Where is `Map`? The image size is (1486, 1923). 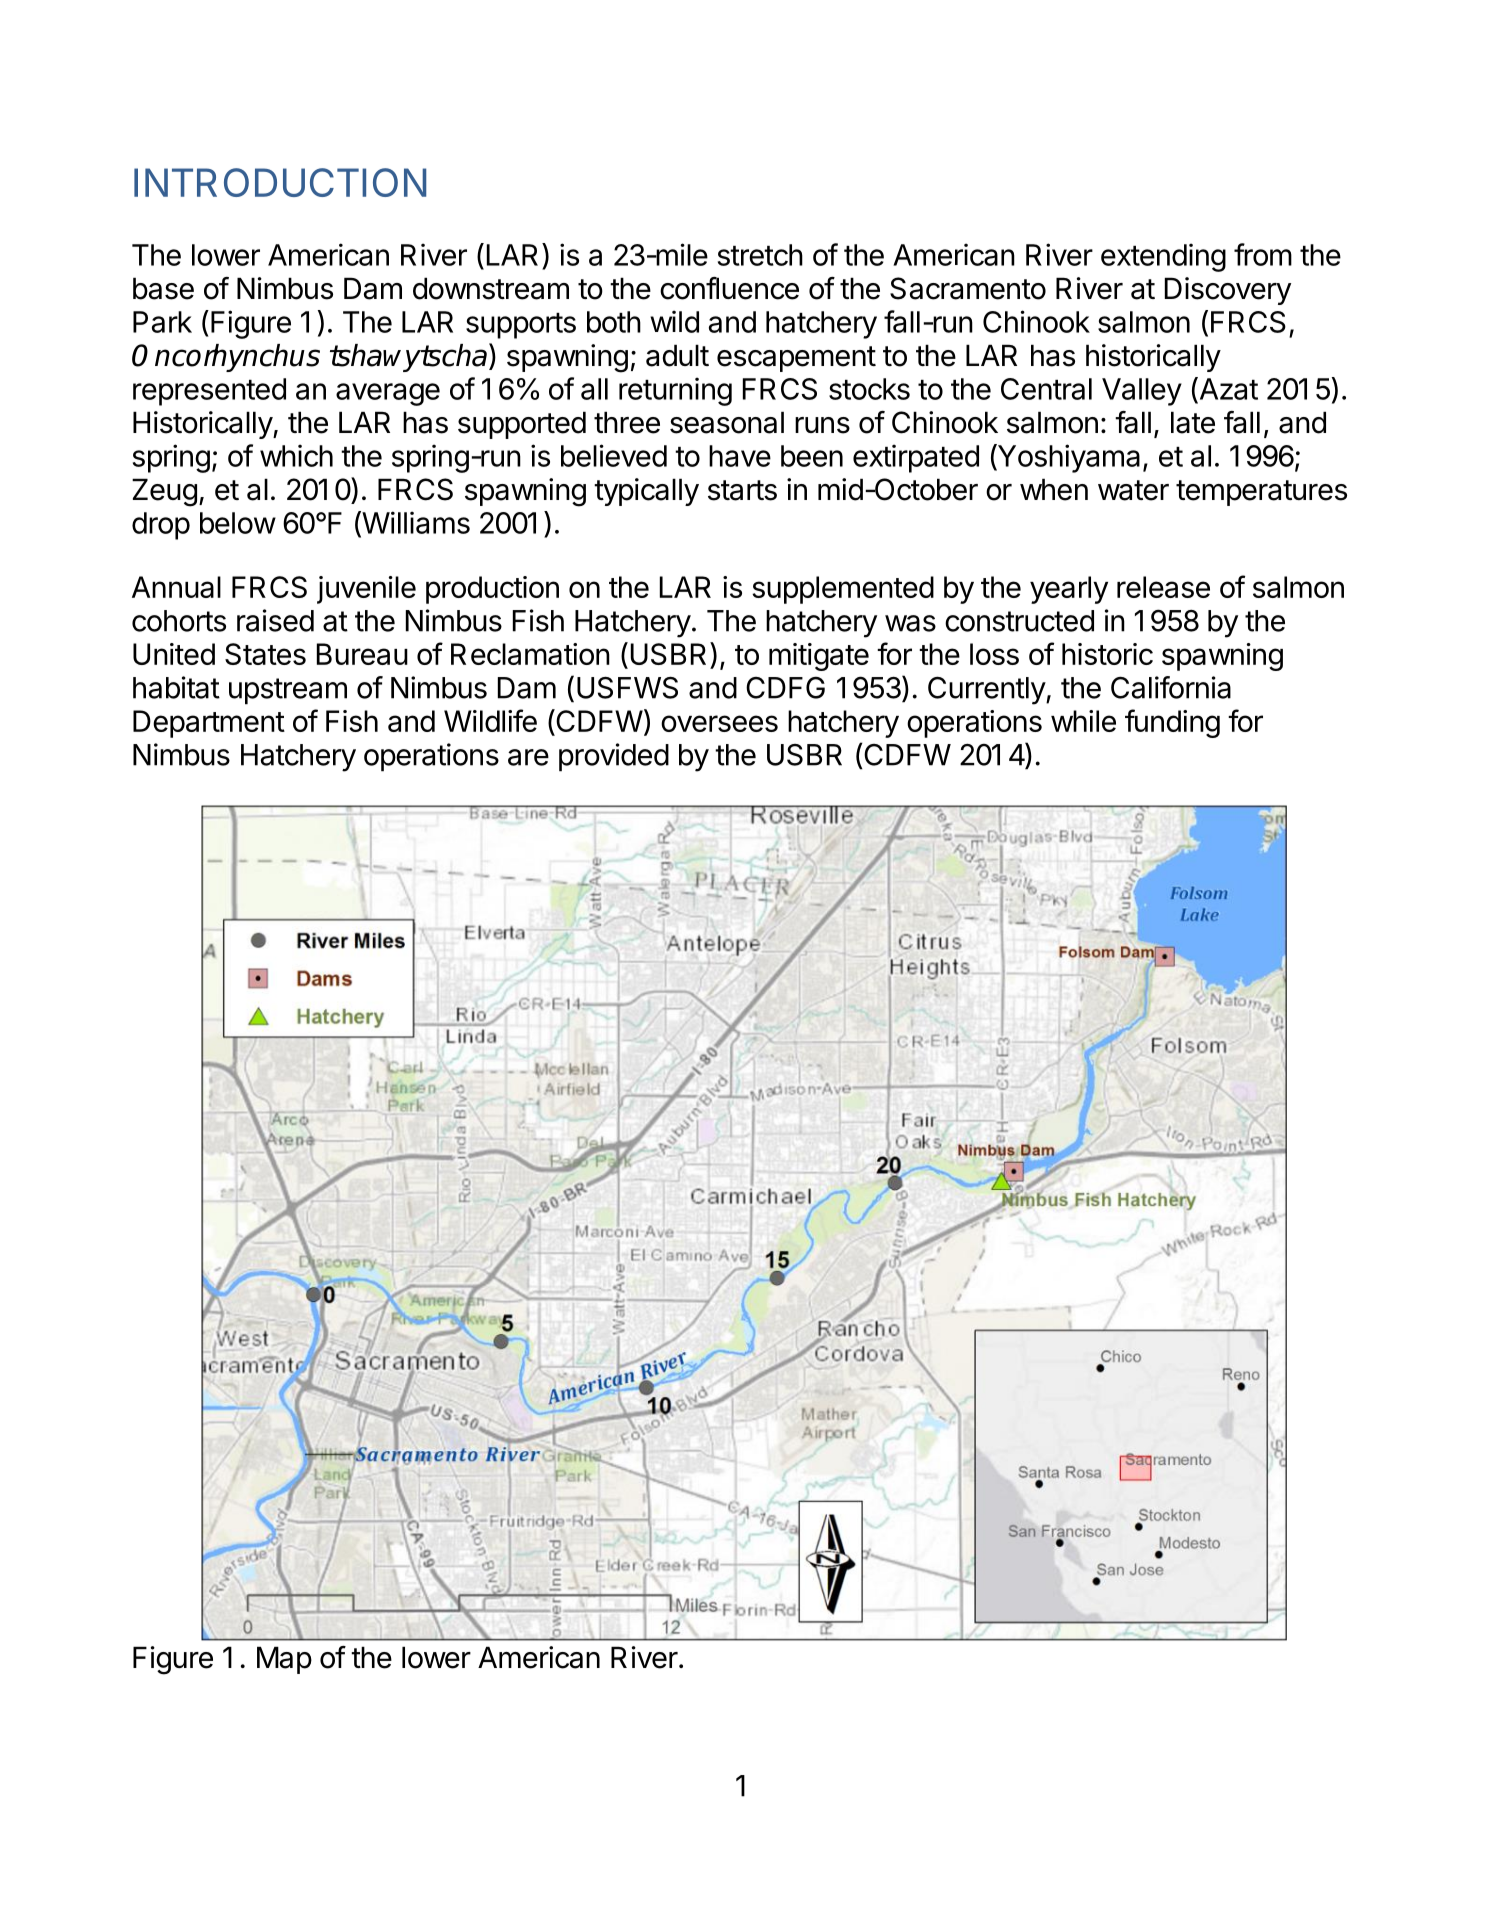 Map is located at coordinates (284, 1660).
